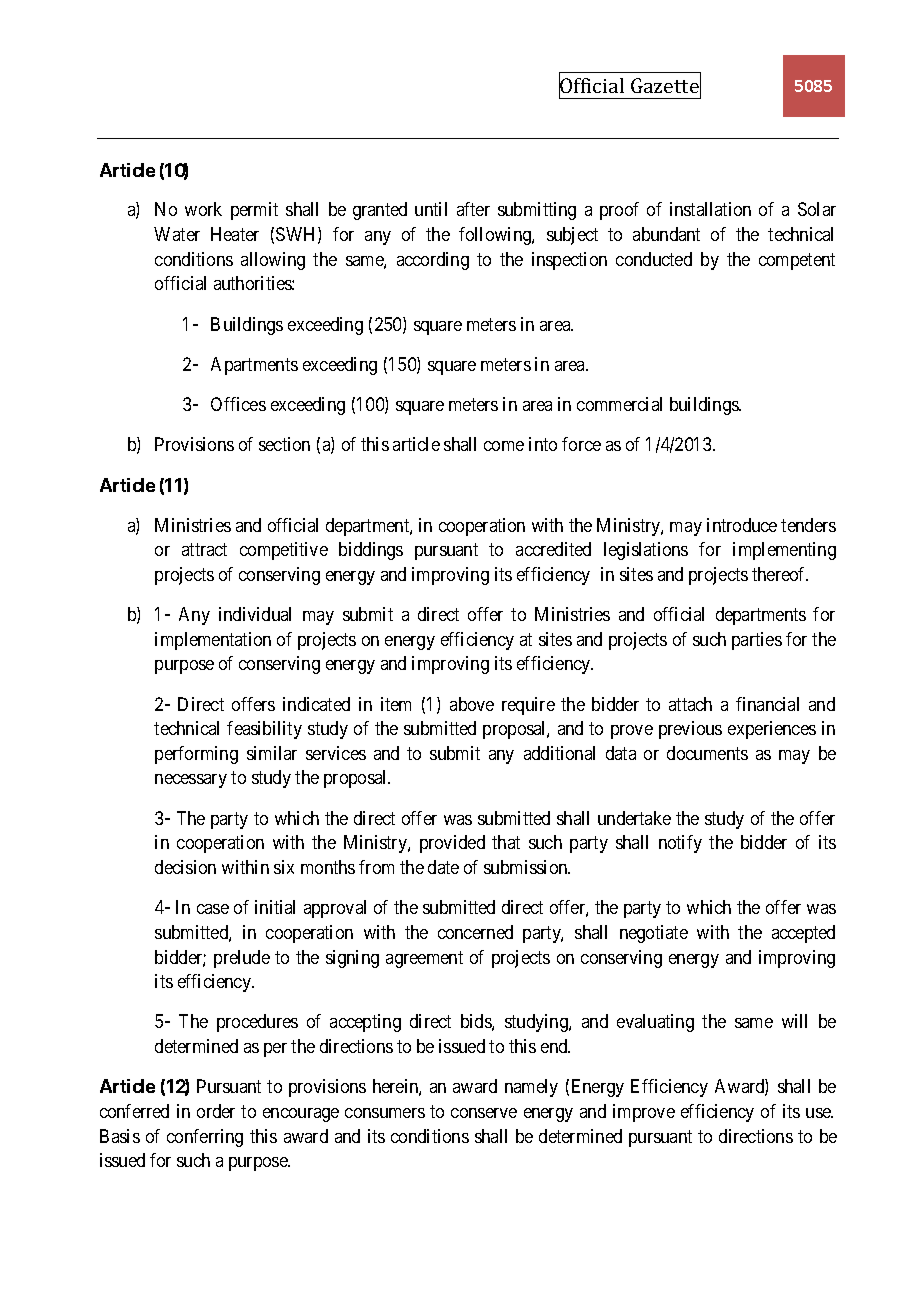 The image size is (924, 1308). Describe the element at coordinates (284, 444) in the image. I see `section` at that location.
